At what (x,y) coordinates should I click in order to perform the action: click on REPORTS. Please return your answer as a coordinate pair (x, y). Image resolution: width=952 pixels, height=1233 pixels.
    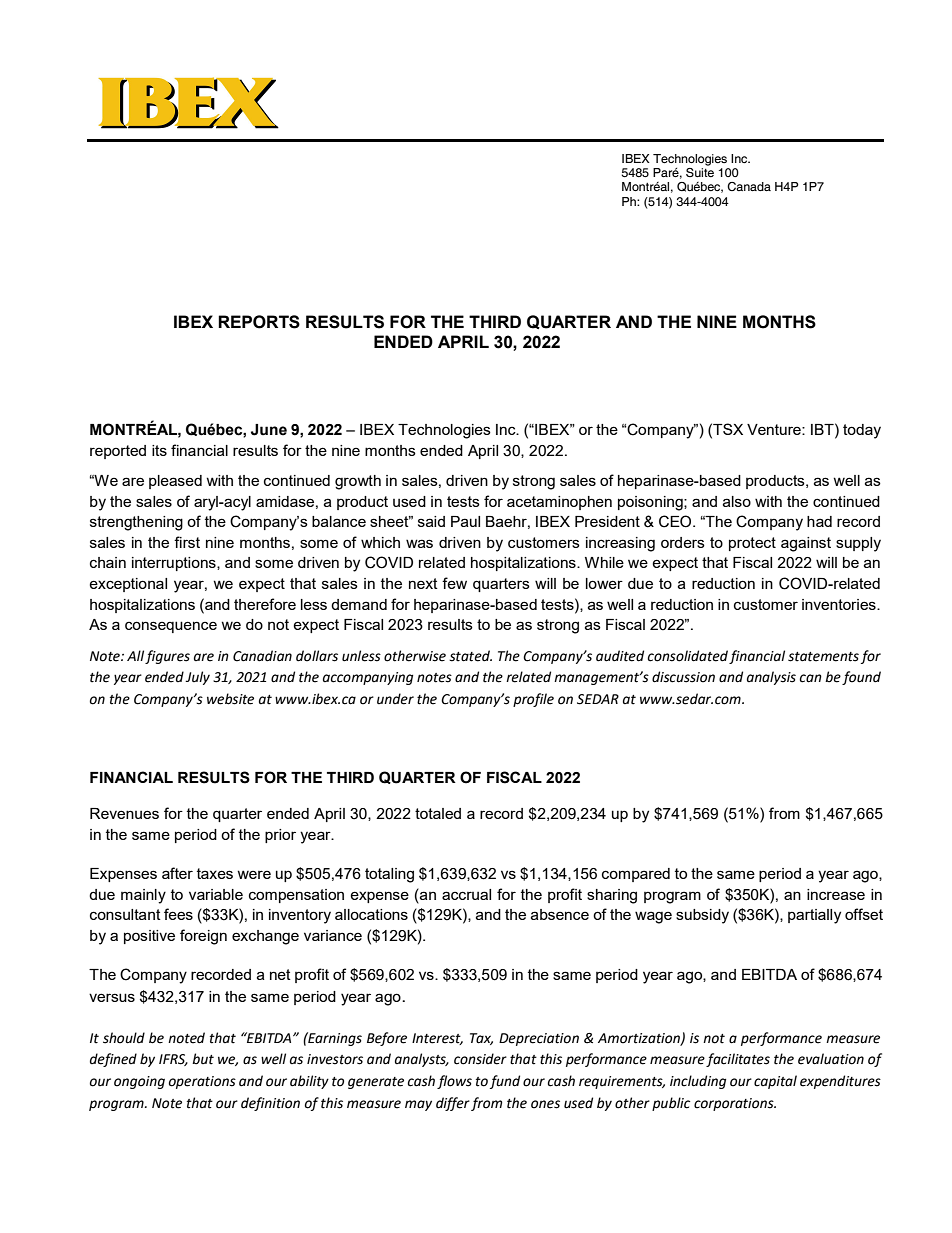
    Looking at the image, I should click on (259, 322).
